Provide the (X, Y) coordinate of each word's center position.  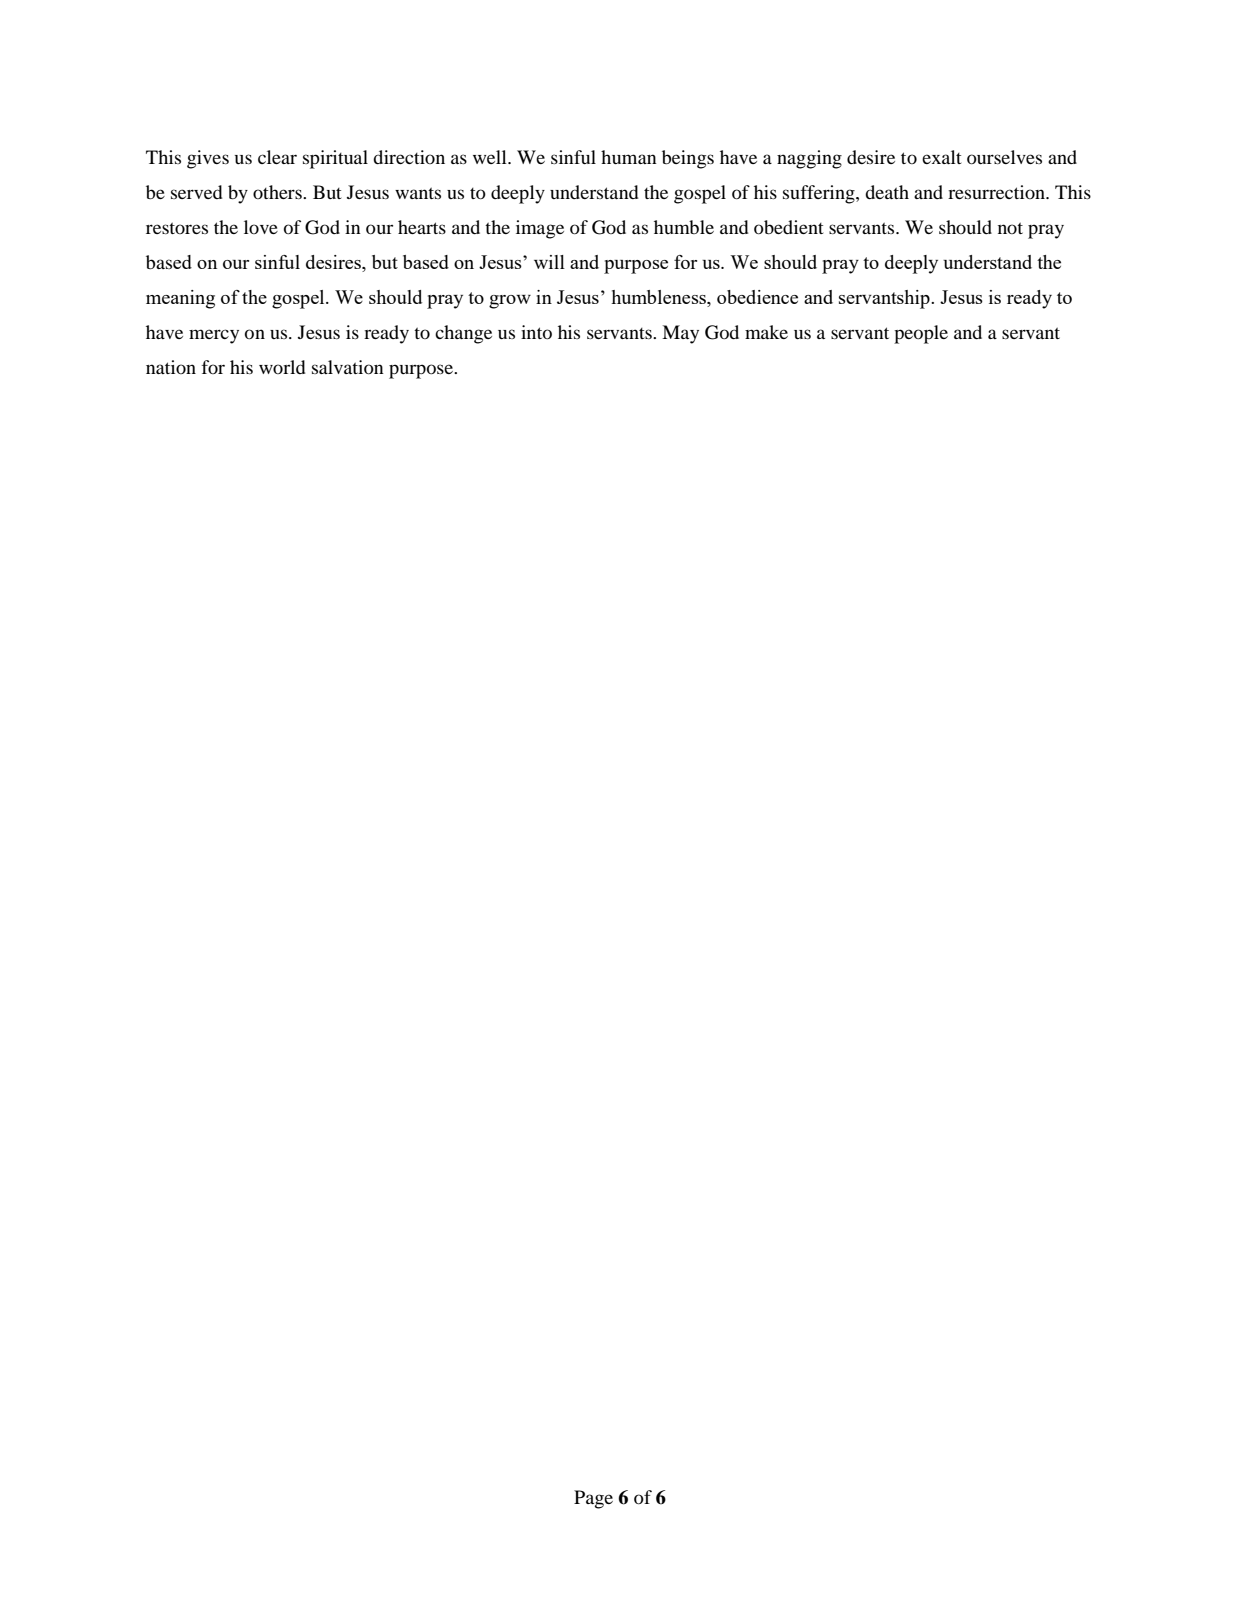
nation (171, 367)
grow (510, 302)
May (680, 334)
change (463, 334)
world (282, 367)
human (629, 157)
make (766, 332)
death (887, 192)
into (536, 332)
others (278, 192)
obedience (757, 297)
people (921, 334)
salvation (348, 367)
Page (593, 1499)
